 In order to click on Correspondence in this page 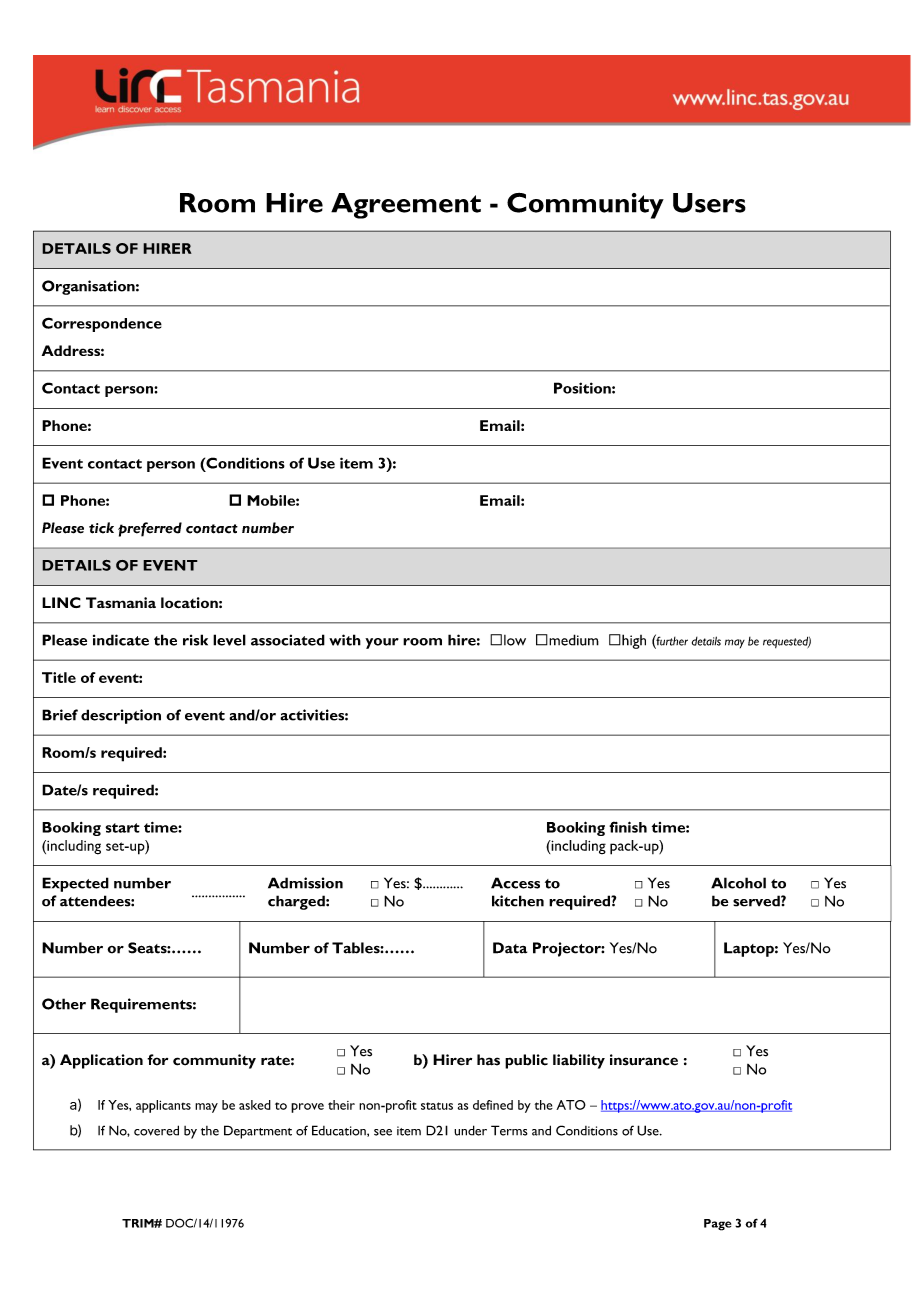, I will do `click(102, 324)`.
